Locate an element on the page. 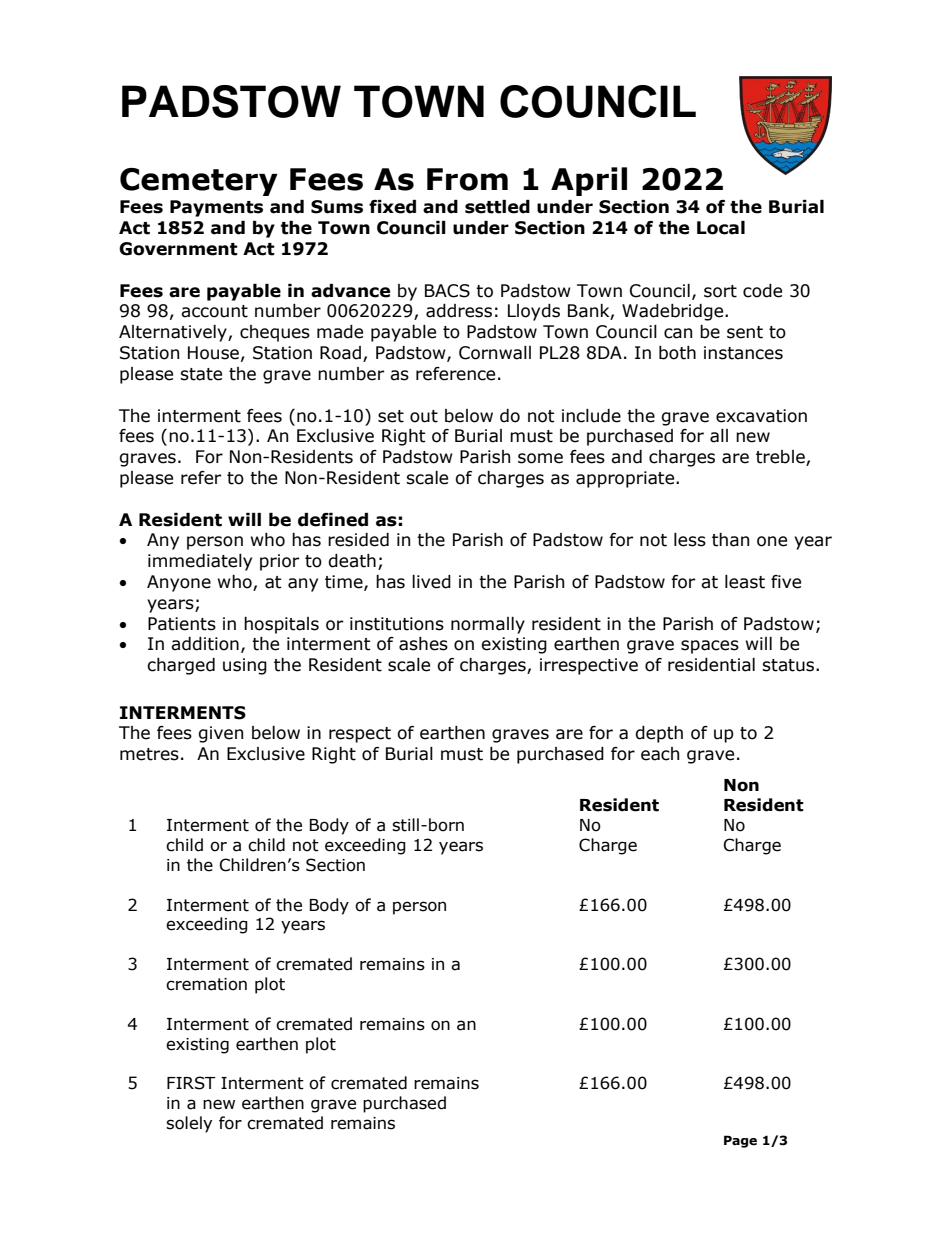 This image has width=952, height=1233. depth is located at coordinates (659, 734).
